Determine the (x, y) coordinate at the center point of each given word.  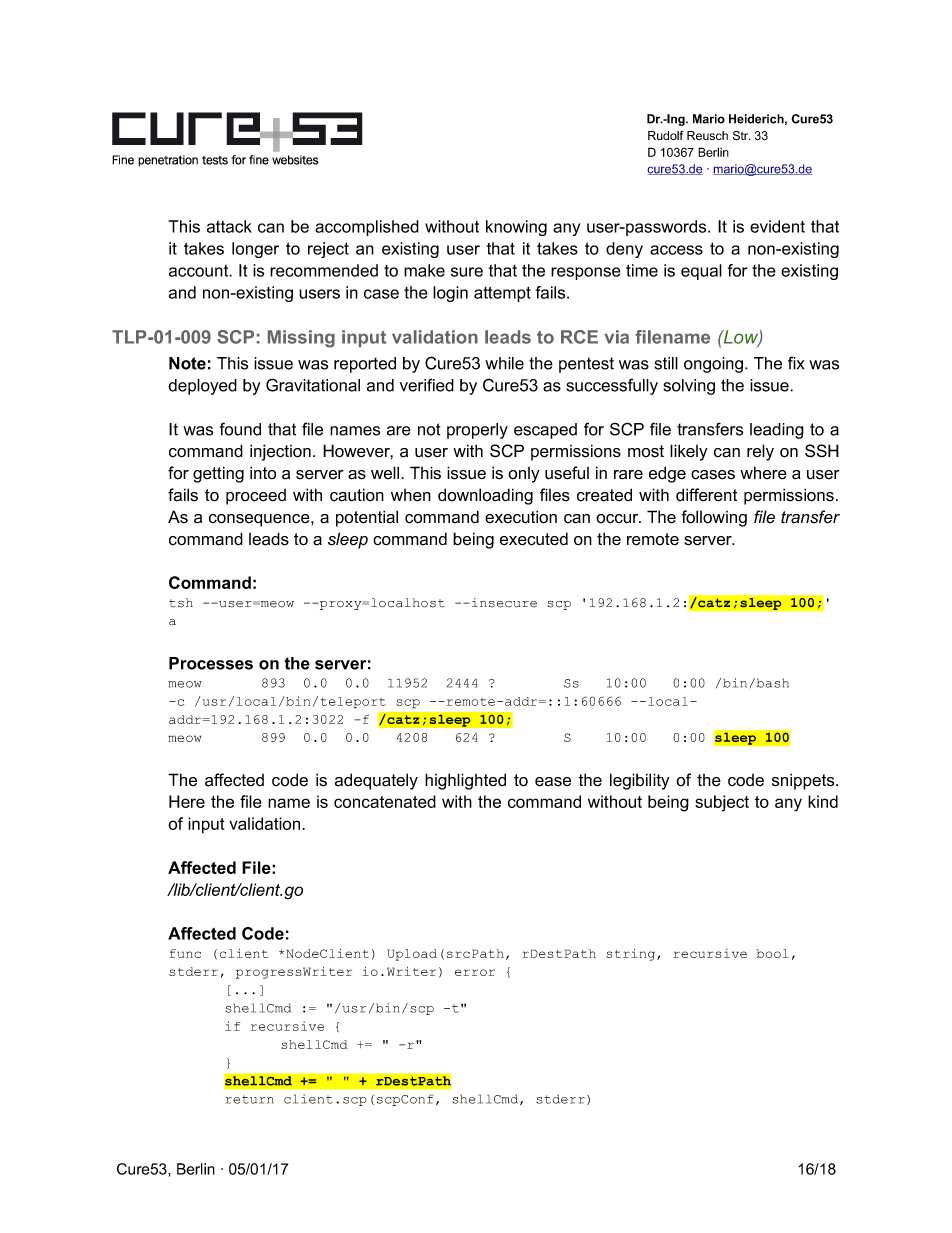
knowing (516, 228)
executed (534, 539)
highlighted (465, 781)
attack (229, 226)
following (714, 518)
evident (777, 226)
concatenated (385, 801)
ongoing (715, 365)
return (249, 1100)
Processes (211, 663)
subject (722, 803)
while (504, 363)
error (475, 972)
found (240, 429)
